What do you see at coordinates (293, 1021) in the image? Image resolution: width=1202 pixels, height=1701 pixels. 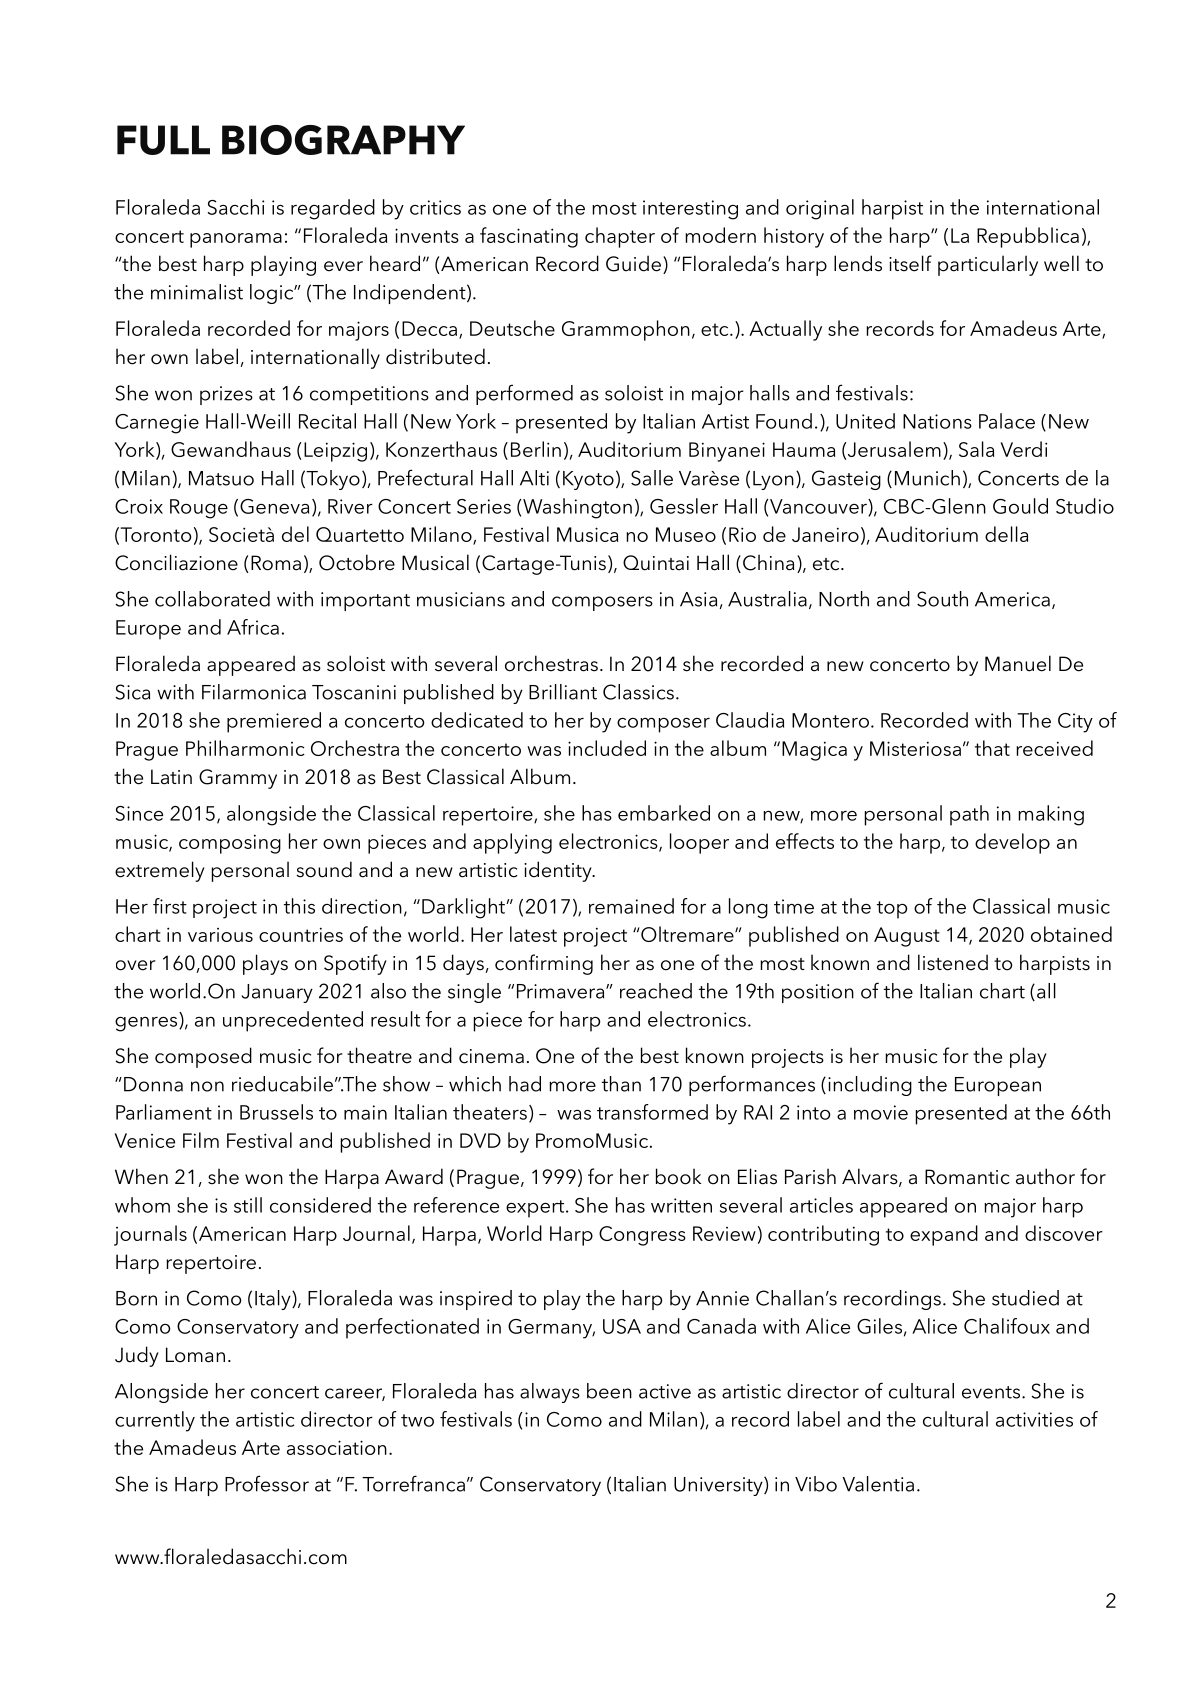 I see `unprecedented` at bounding box center [293, 1021].
